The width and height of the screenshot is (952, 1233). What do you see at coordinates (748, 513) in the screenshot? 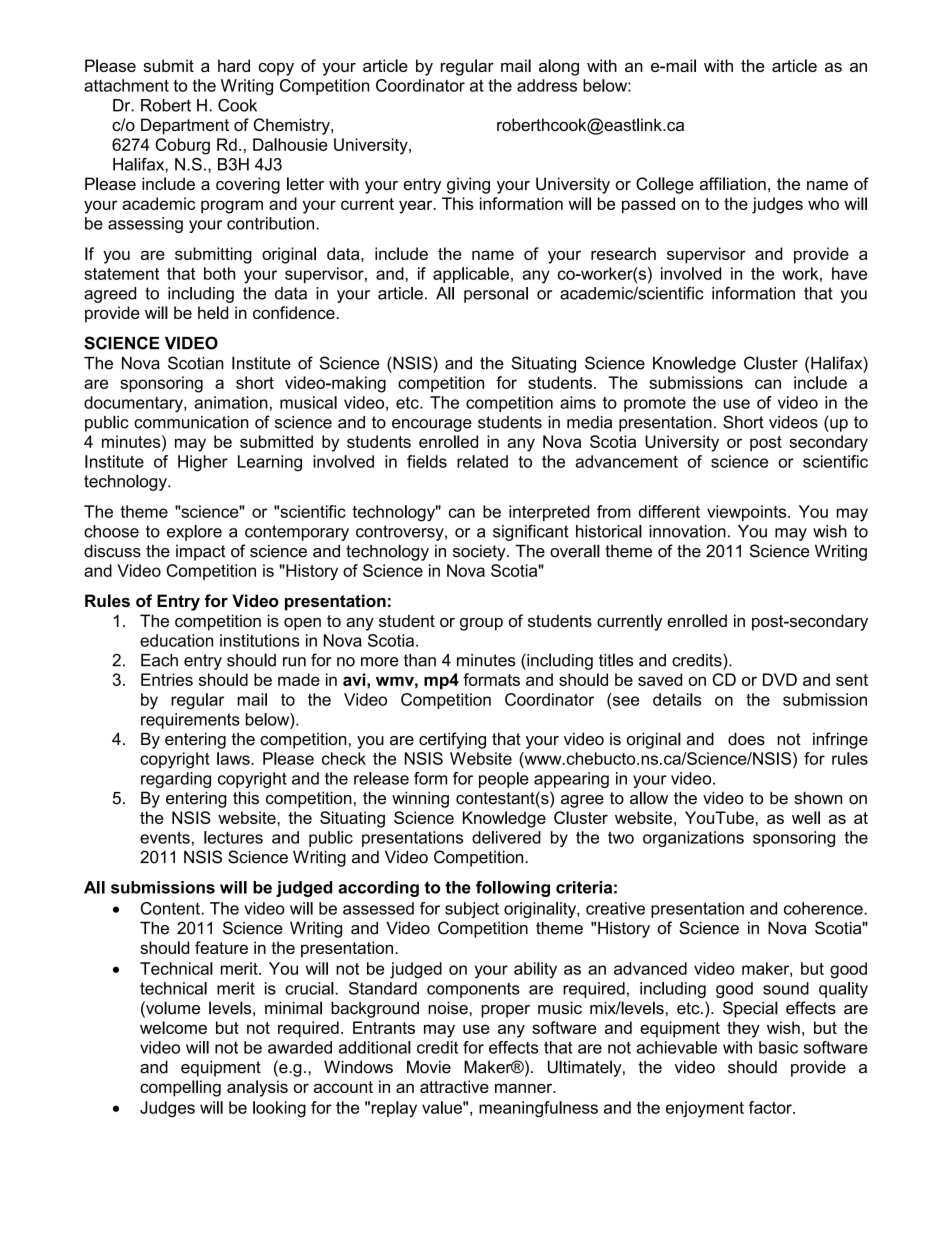
I see `viewpoints` at bounding box center [748, 513].
